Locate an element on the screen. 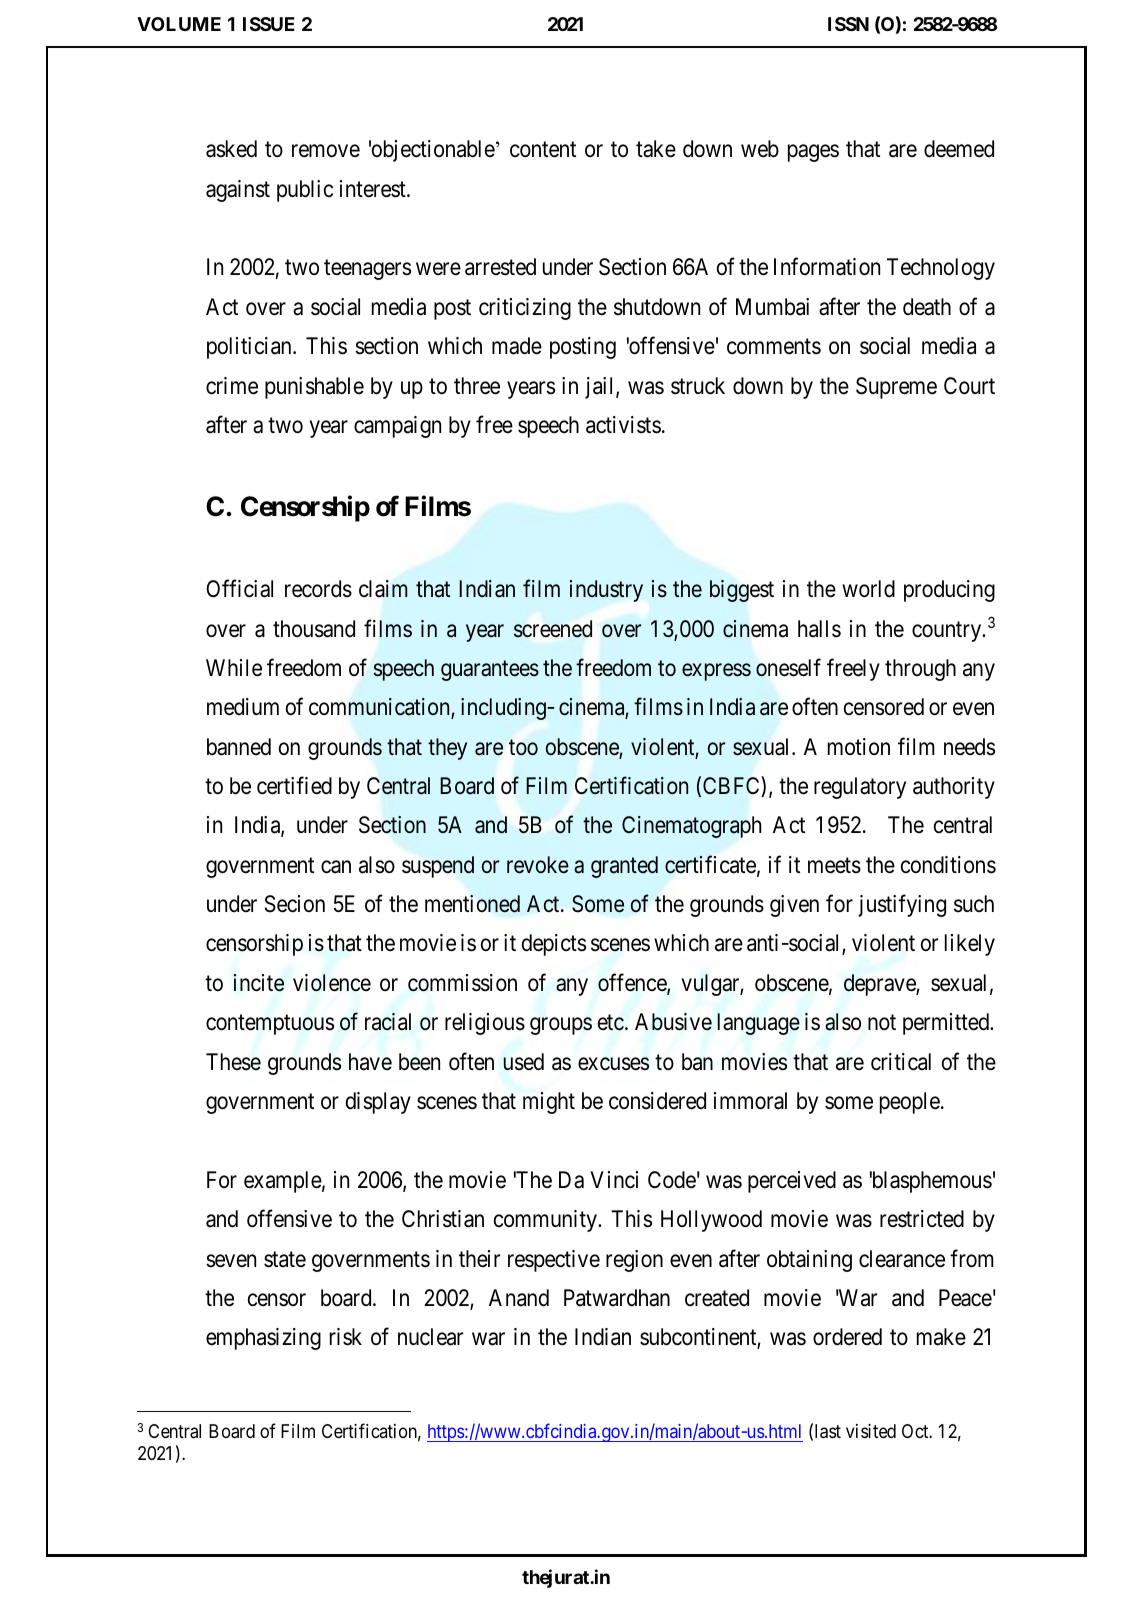 This screenshot has width=1132, height=1602. depicts is located at coordinates (554, 945).
